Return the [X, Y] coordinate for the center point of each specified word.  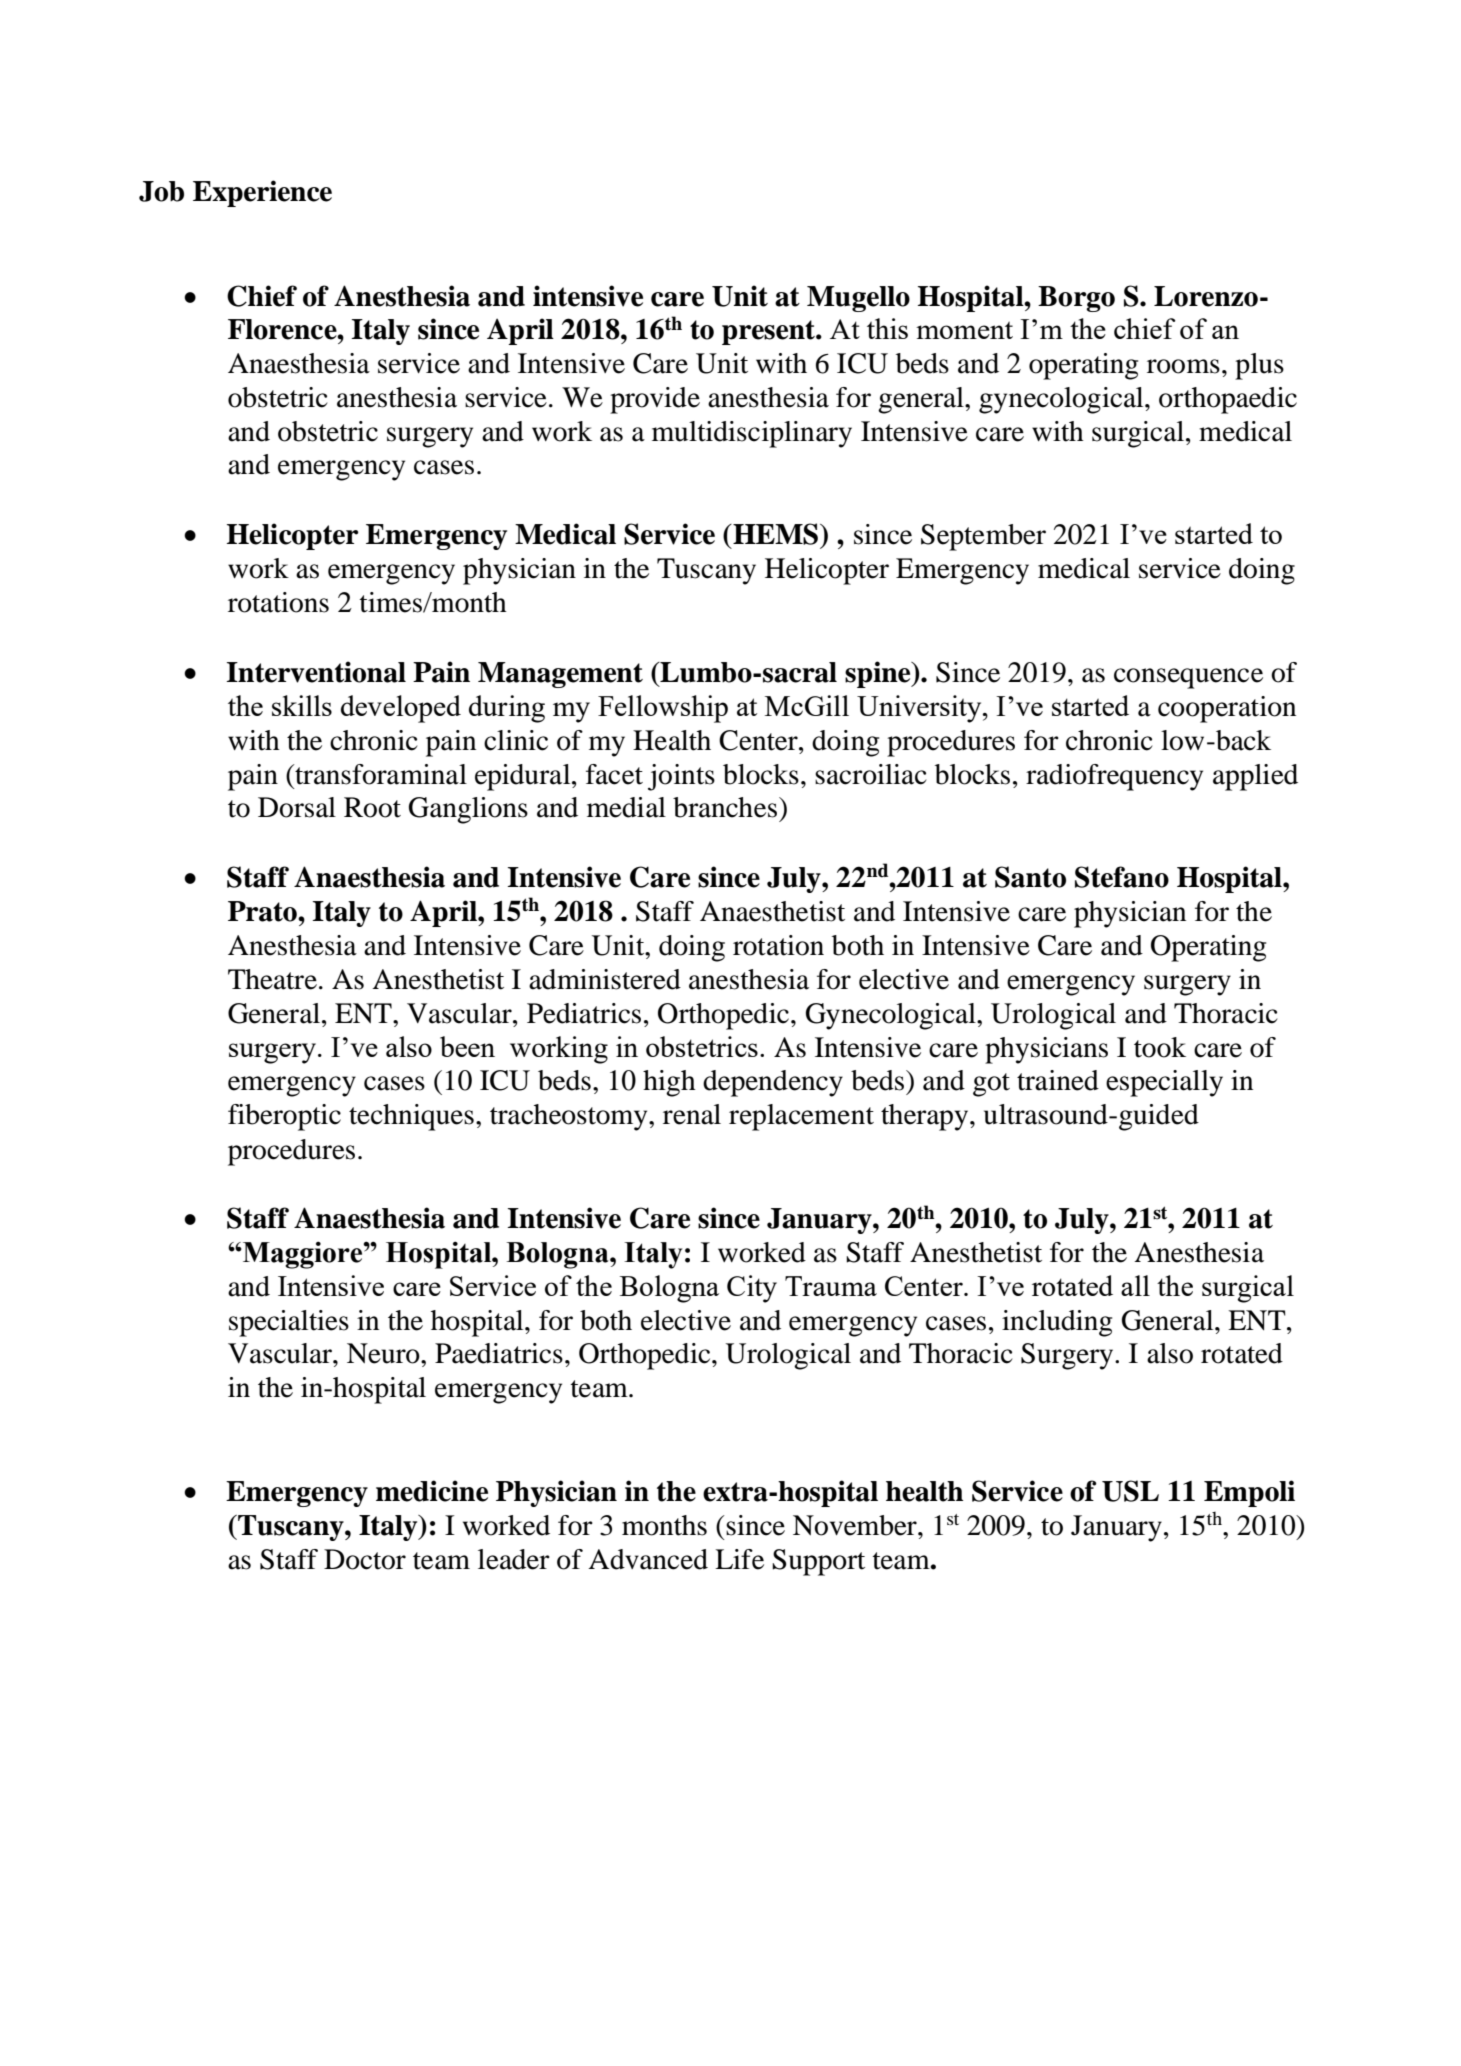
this [887, 328]
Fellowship [663, 709]
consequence [1188, 678]
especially [1164, 1083]
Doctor [365, 1559]
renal [692, 1114]
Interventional [316, 672]
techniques [411, 1117]
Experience [262, 193]
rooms [1183, 366]
